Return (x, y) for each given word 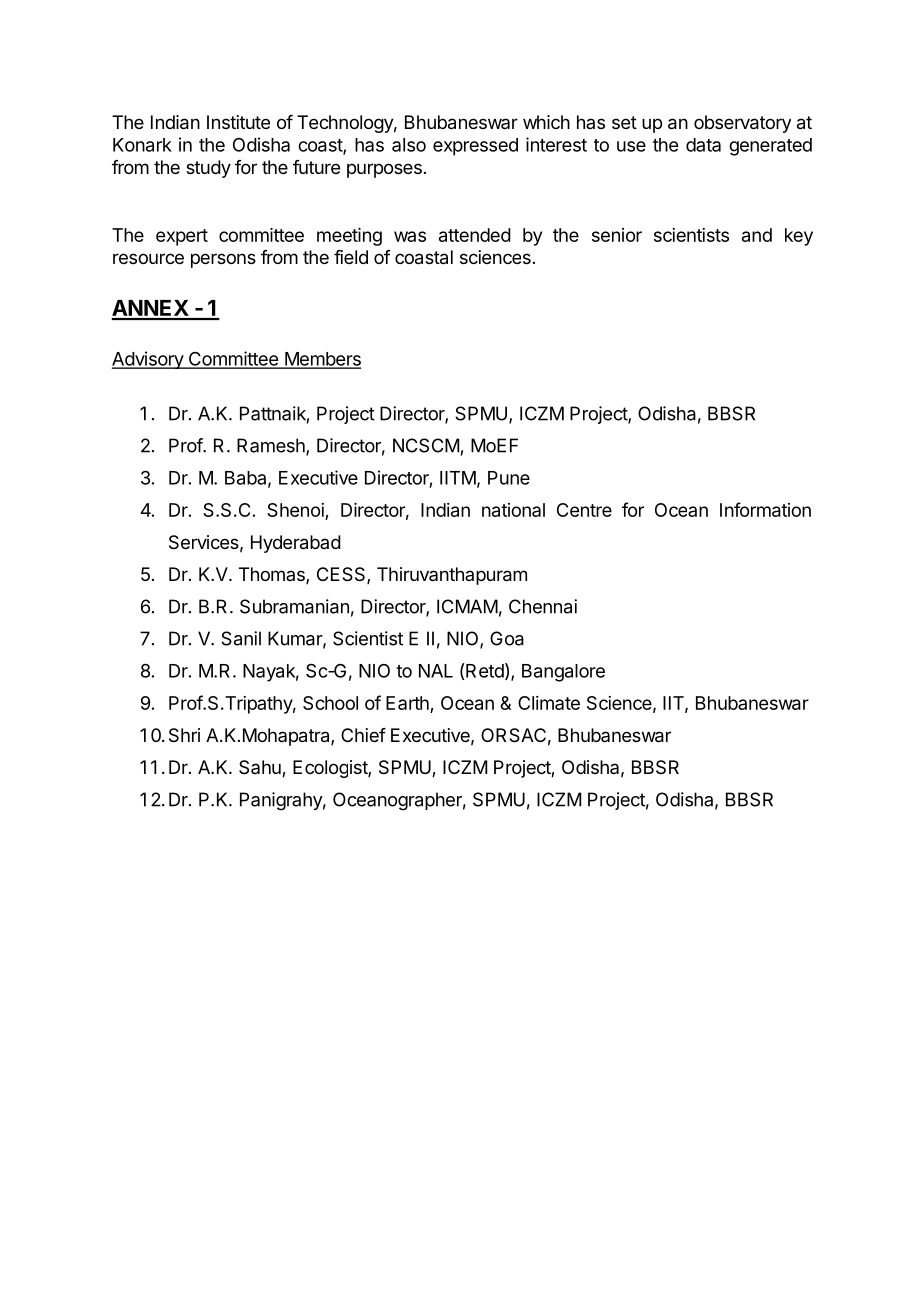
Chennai (543, 606)
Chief (363, 735)
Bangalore (563, 673)
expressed (475, 147)
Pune (509, 478)
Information (765, 509)
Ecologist (331, 769)
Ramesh (272, 446)
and (757, 235)
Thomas (273, 575)
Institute (238, 122)
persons (223, 260)
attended (475, 235)
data (703, 145)
